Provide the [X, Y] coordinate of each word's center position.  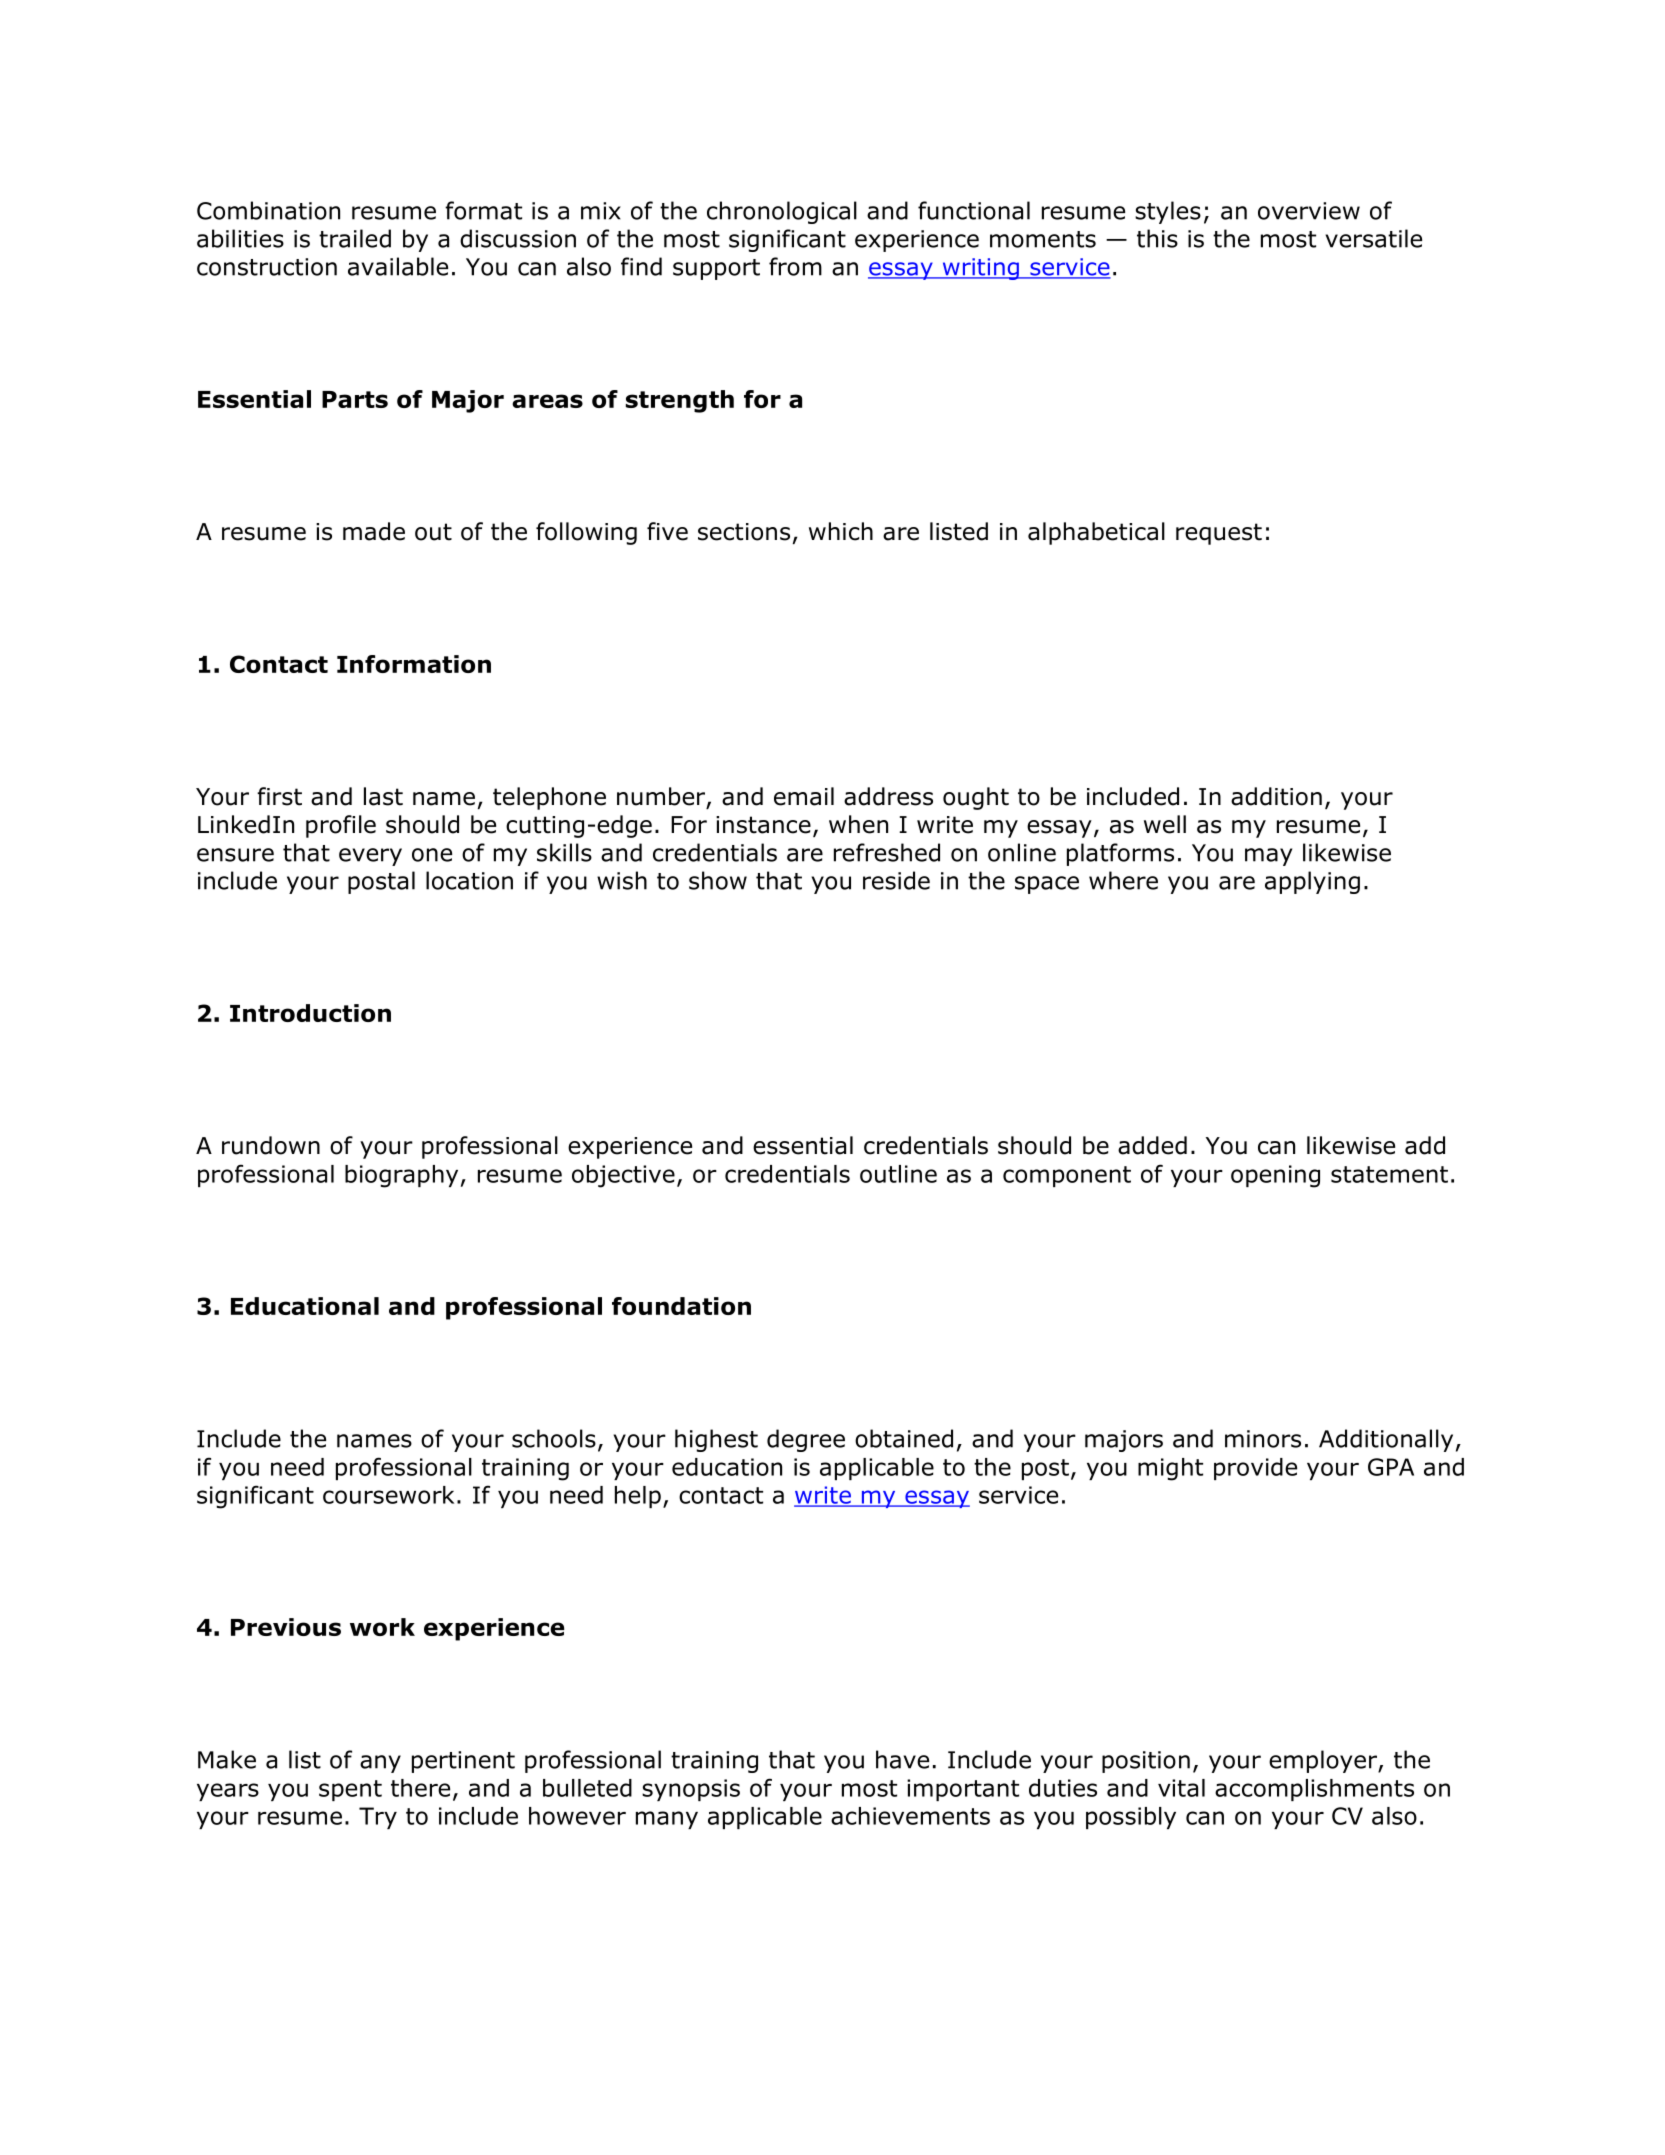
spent [350, 1790]
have [902, 1759]
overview [1309, 211]
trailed [355, 238]
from [795, 266]
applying [1312, 882]
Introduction [310, 1013]
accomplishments [1314, 1790]
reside [896, 880]
